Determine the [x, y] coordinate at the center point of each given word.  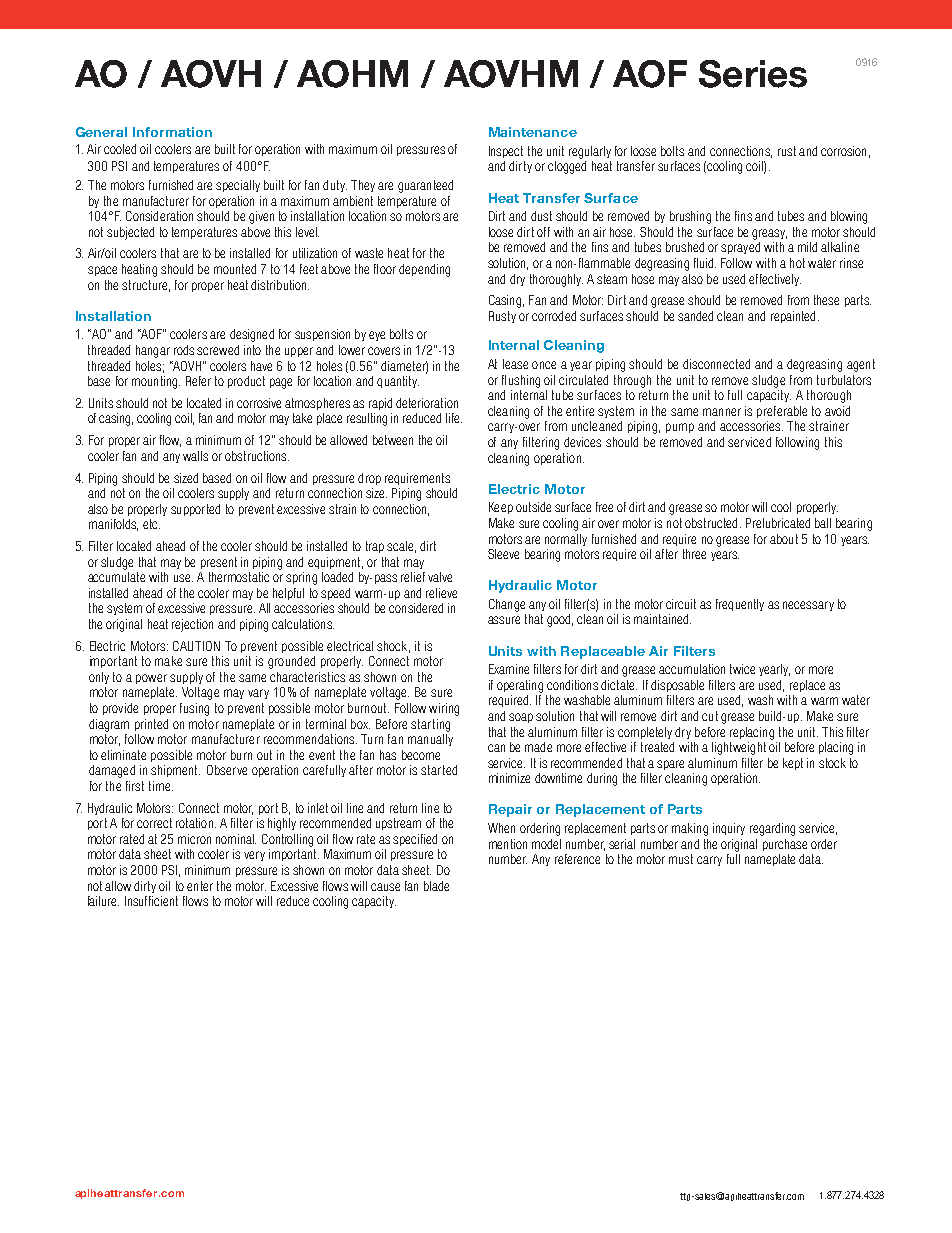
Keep [501, 508]
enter [200, 886]
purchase [785, 845]
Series [753, 74]
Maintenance [533, 132]
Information [172, 132]
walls [195, 456]
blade [436, 886]
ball [823, 523]
